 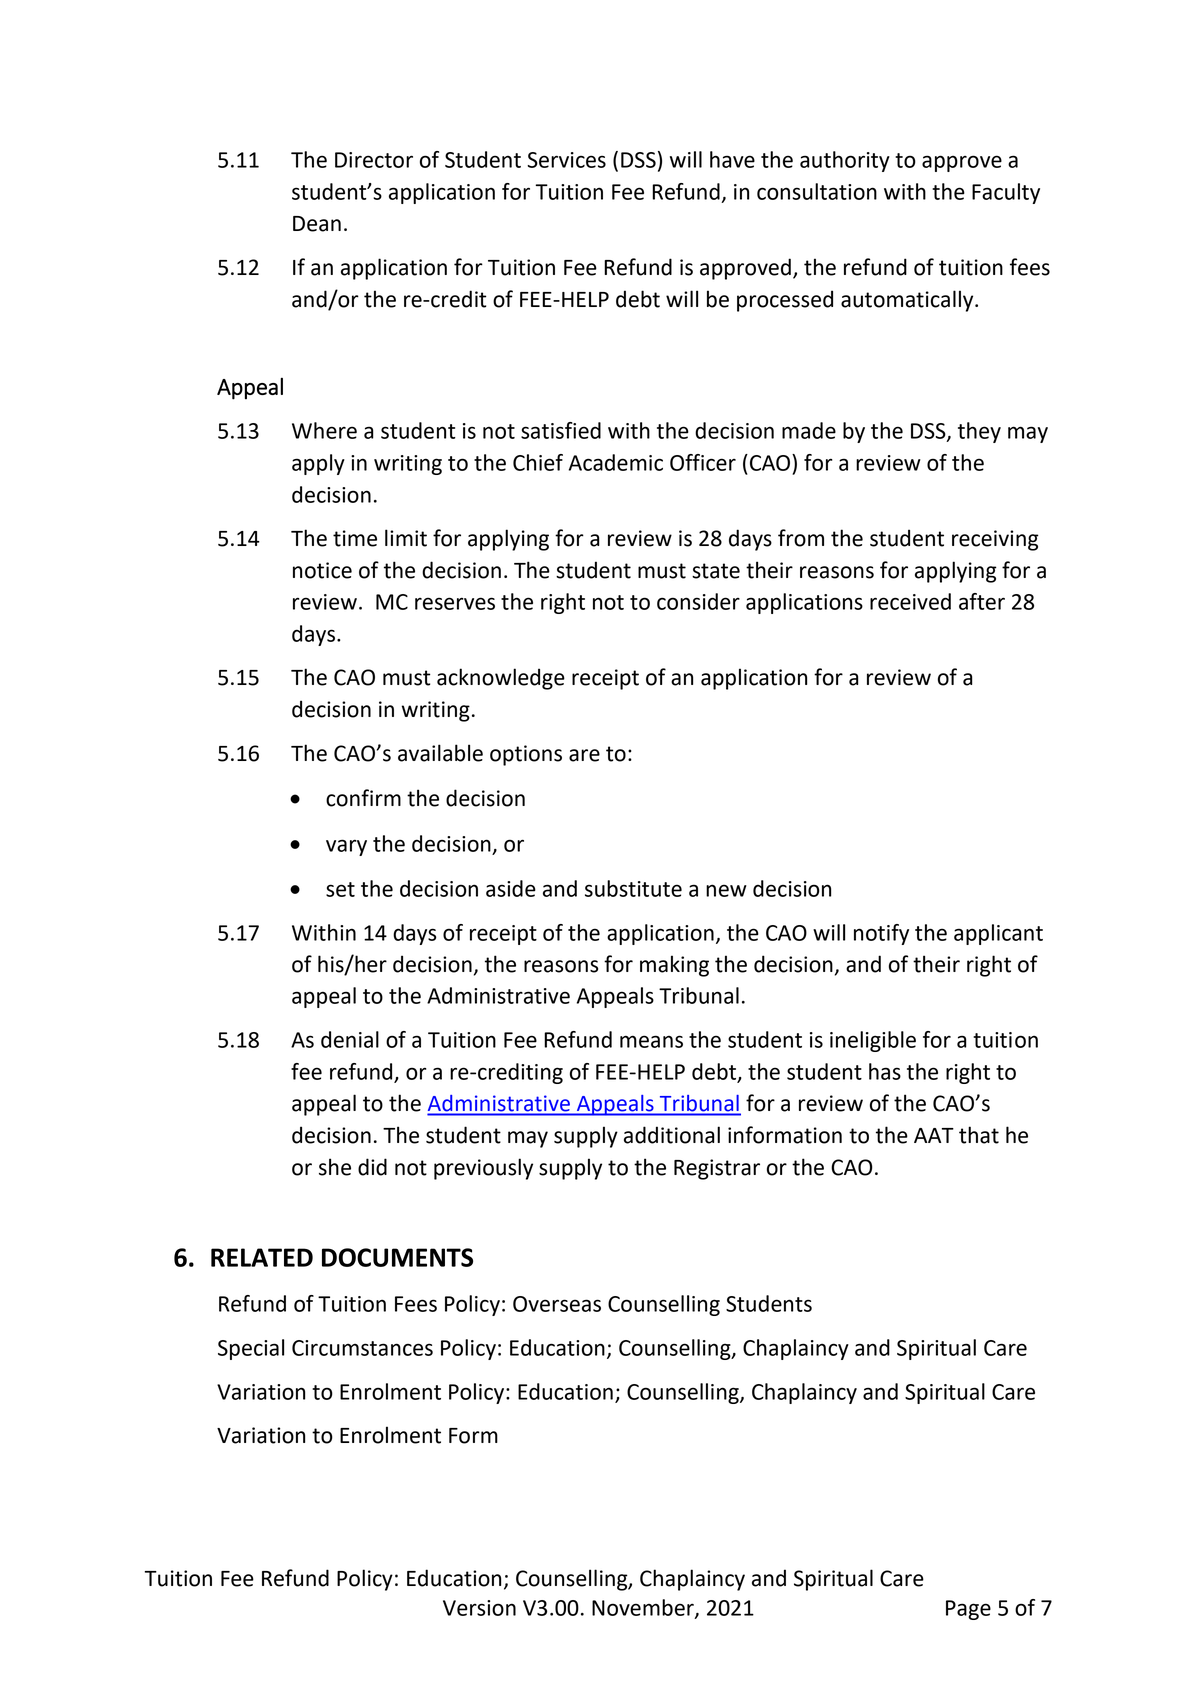 I want to click on set, so click(x=340, y=889).
